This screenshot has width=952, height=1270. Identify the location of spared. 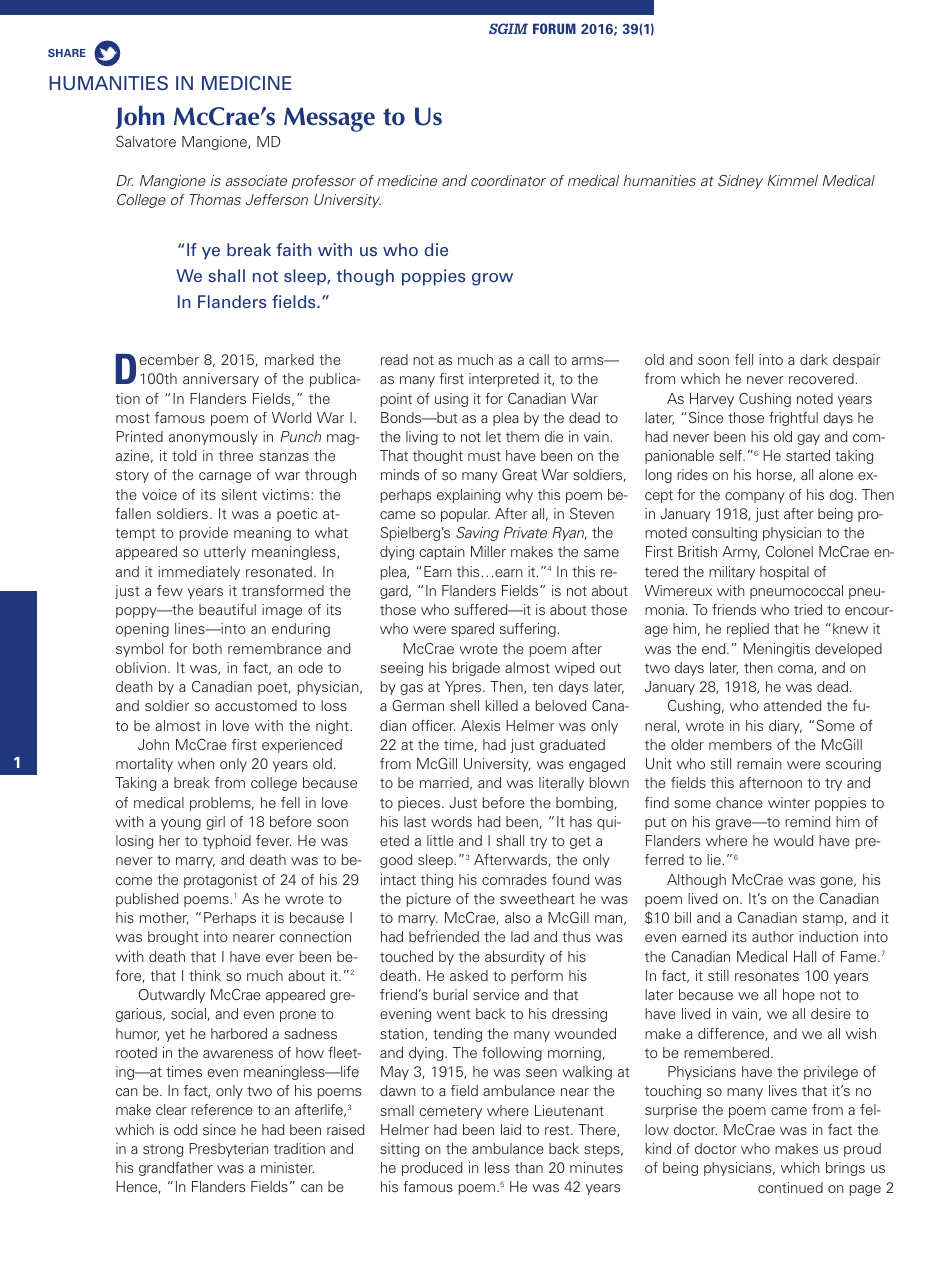
(472, 630).
